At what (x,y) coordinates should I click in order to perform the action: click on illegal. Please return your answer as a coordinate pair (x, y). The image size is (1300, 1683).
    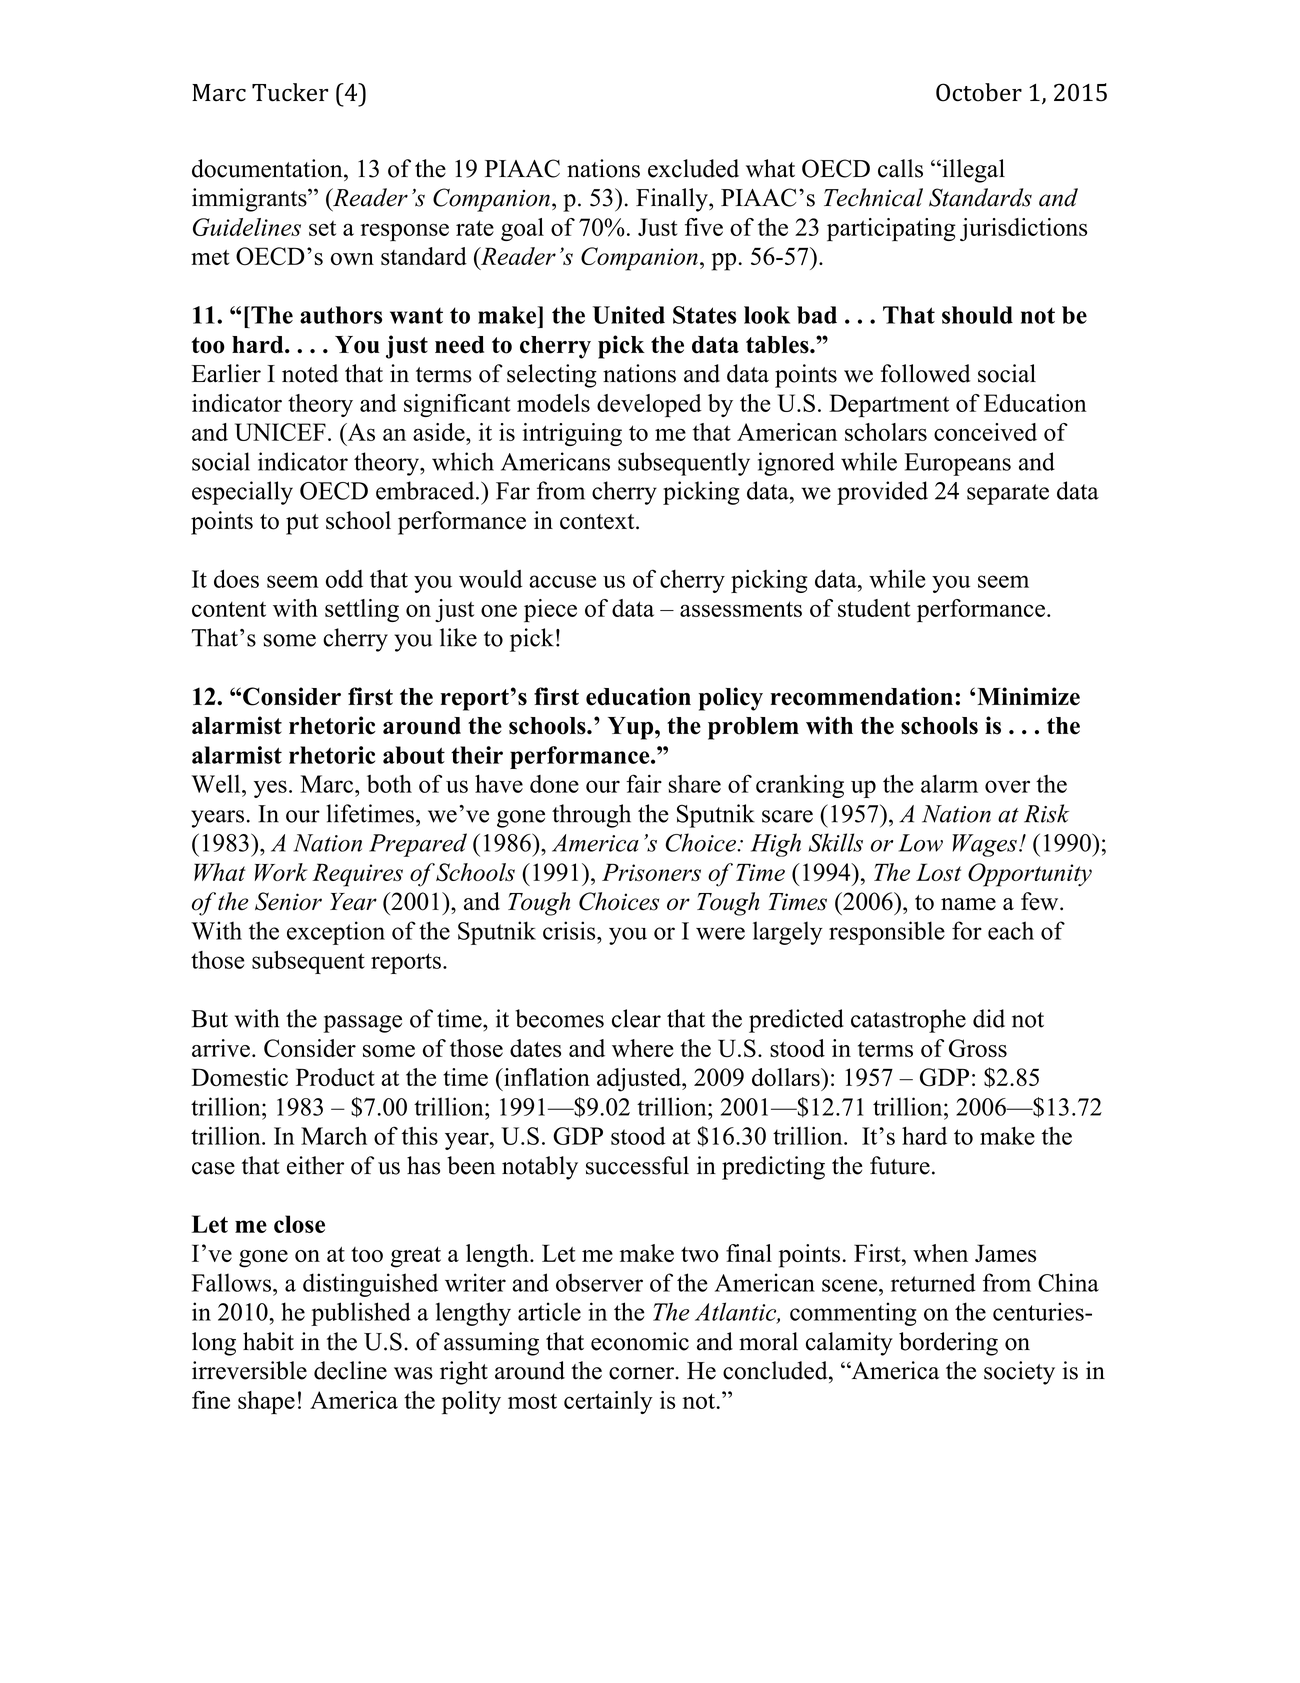
    Looking at the image, I should click on (972, 171).
